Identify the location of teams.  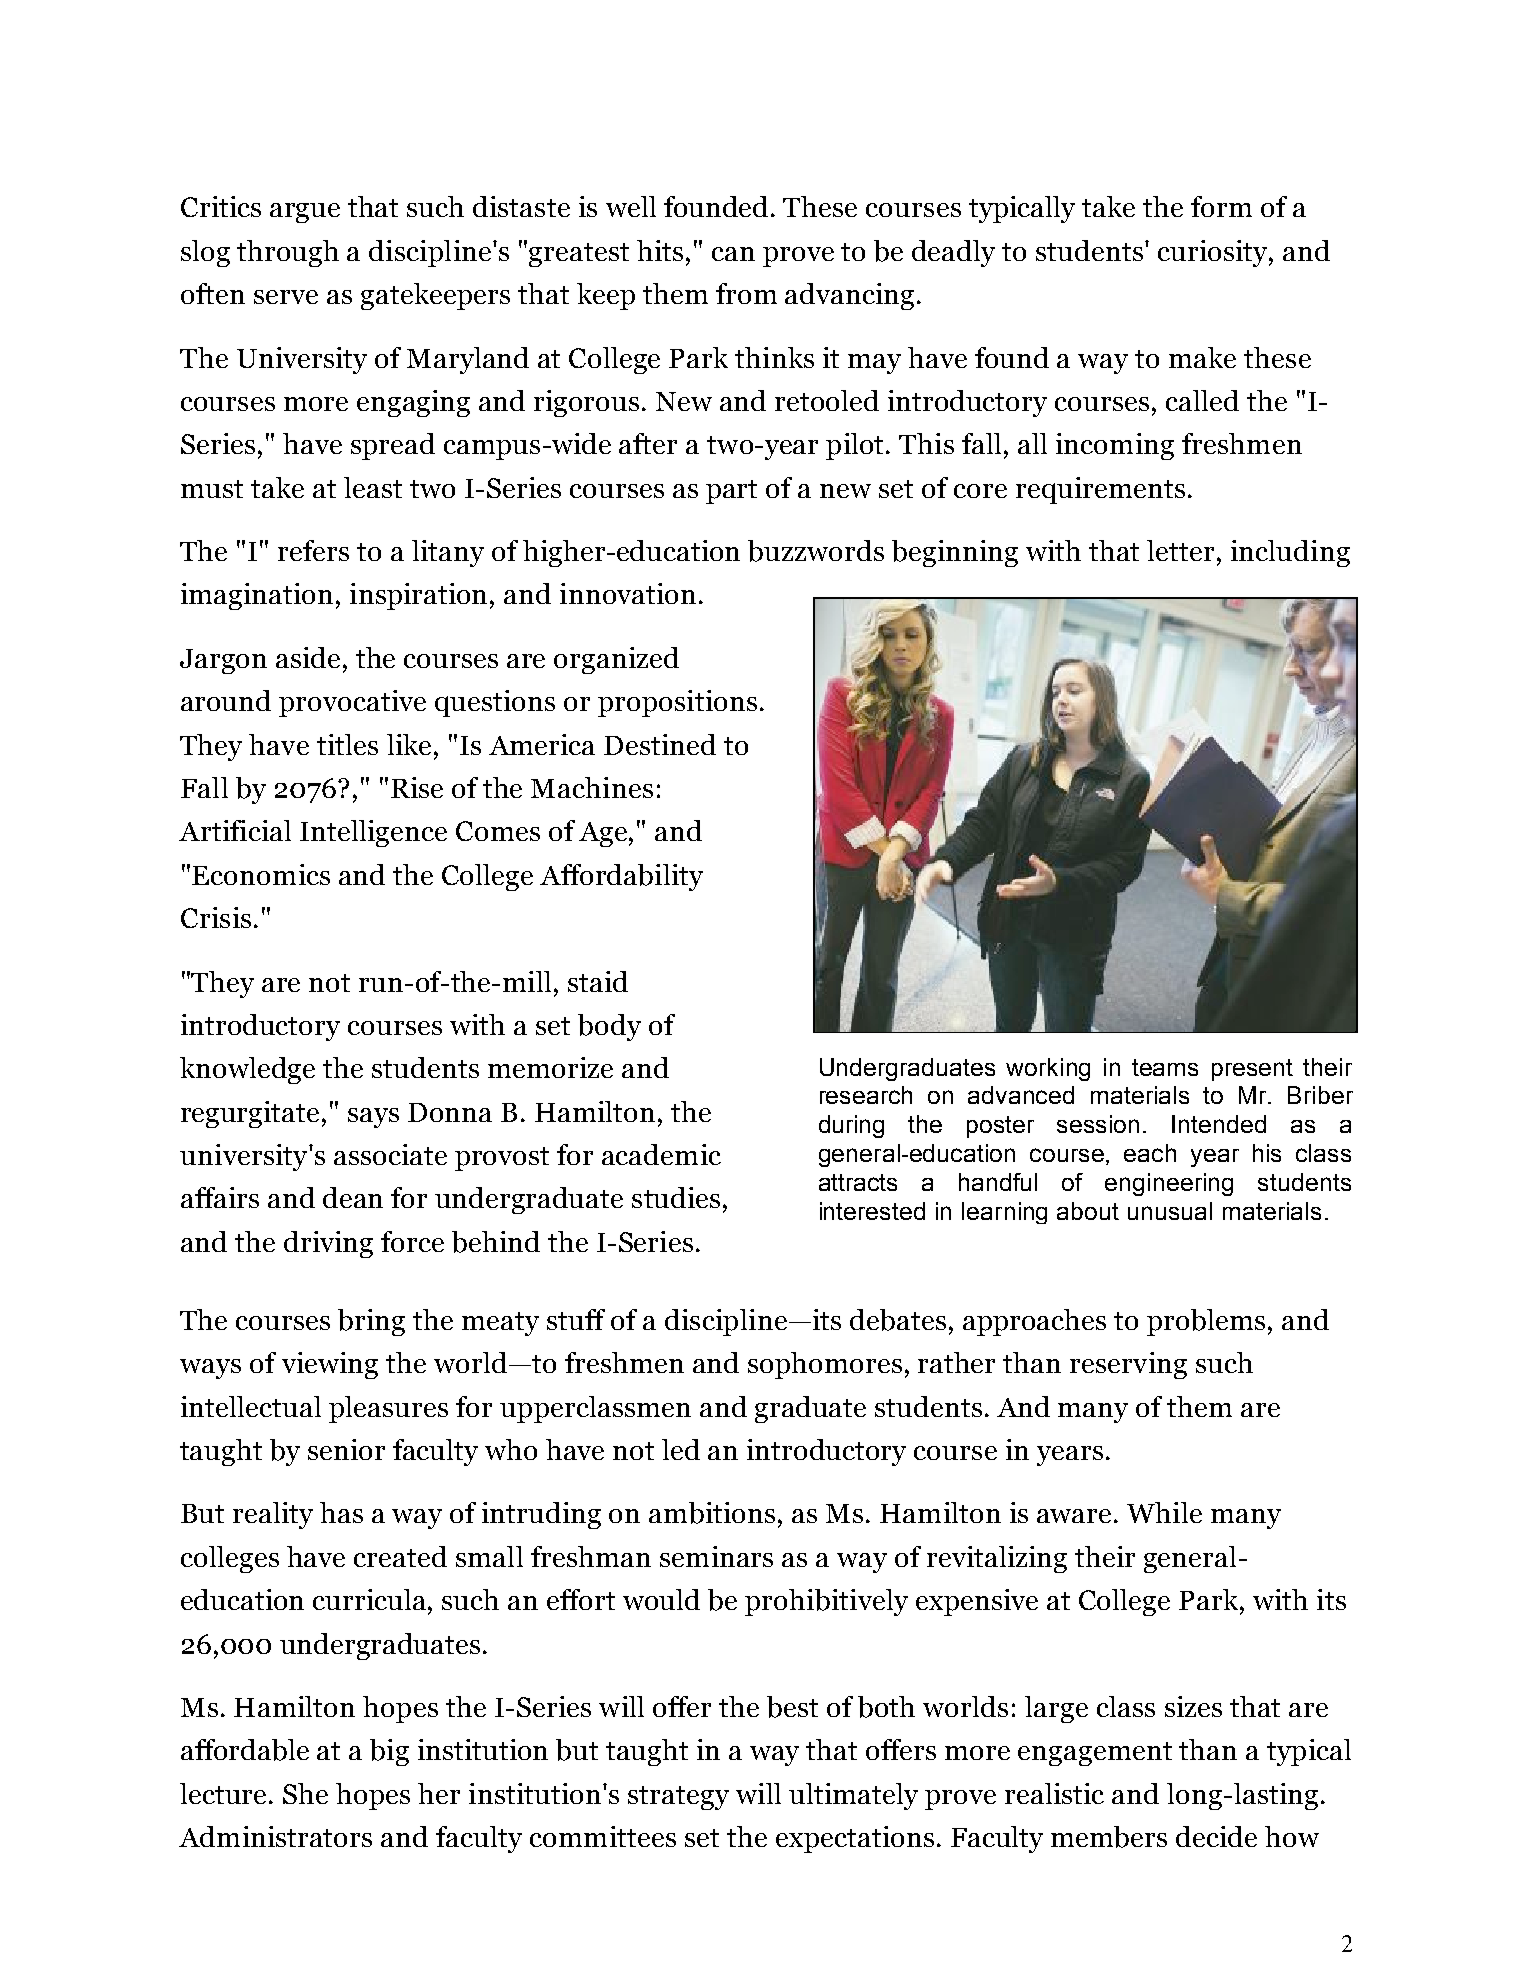
(1165, 1067).
